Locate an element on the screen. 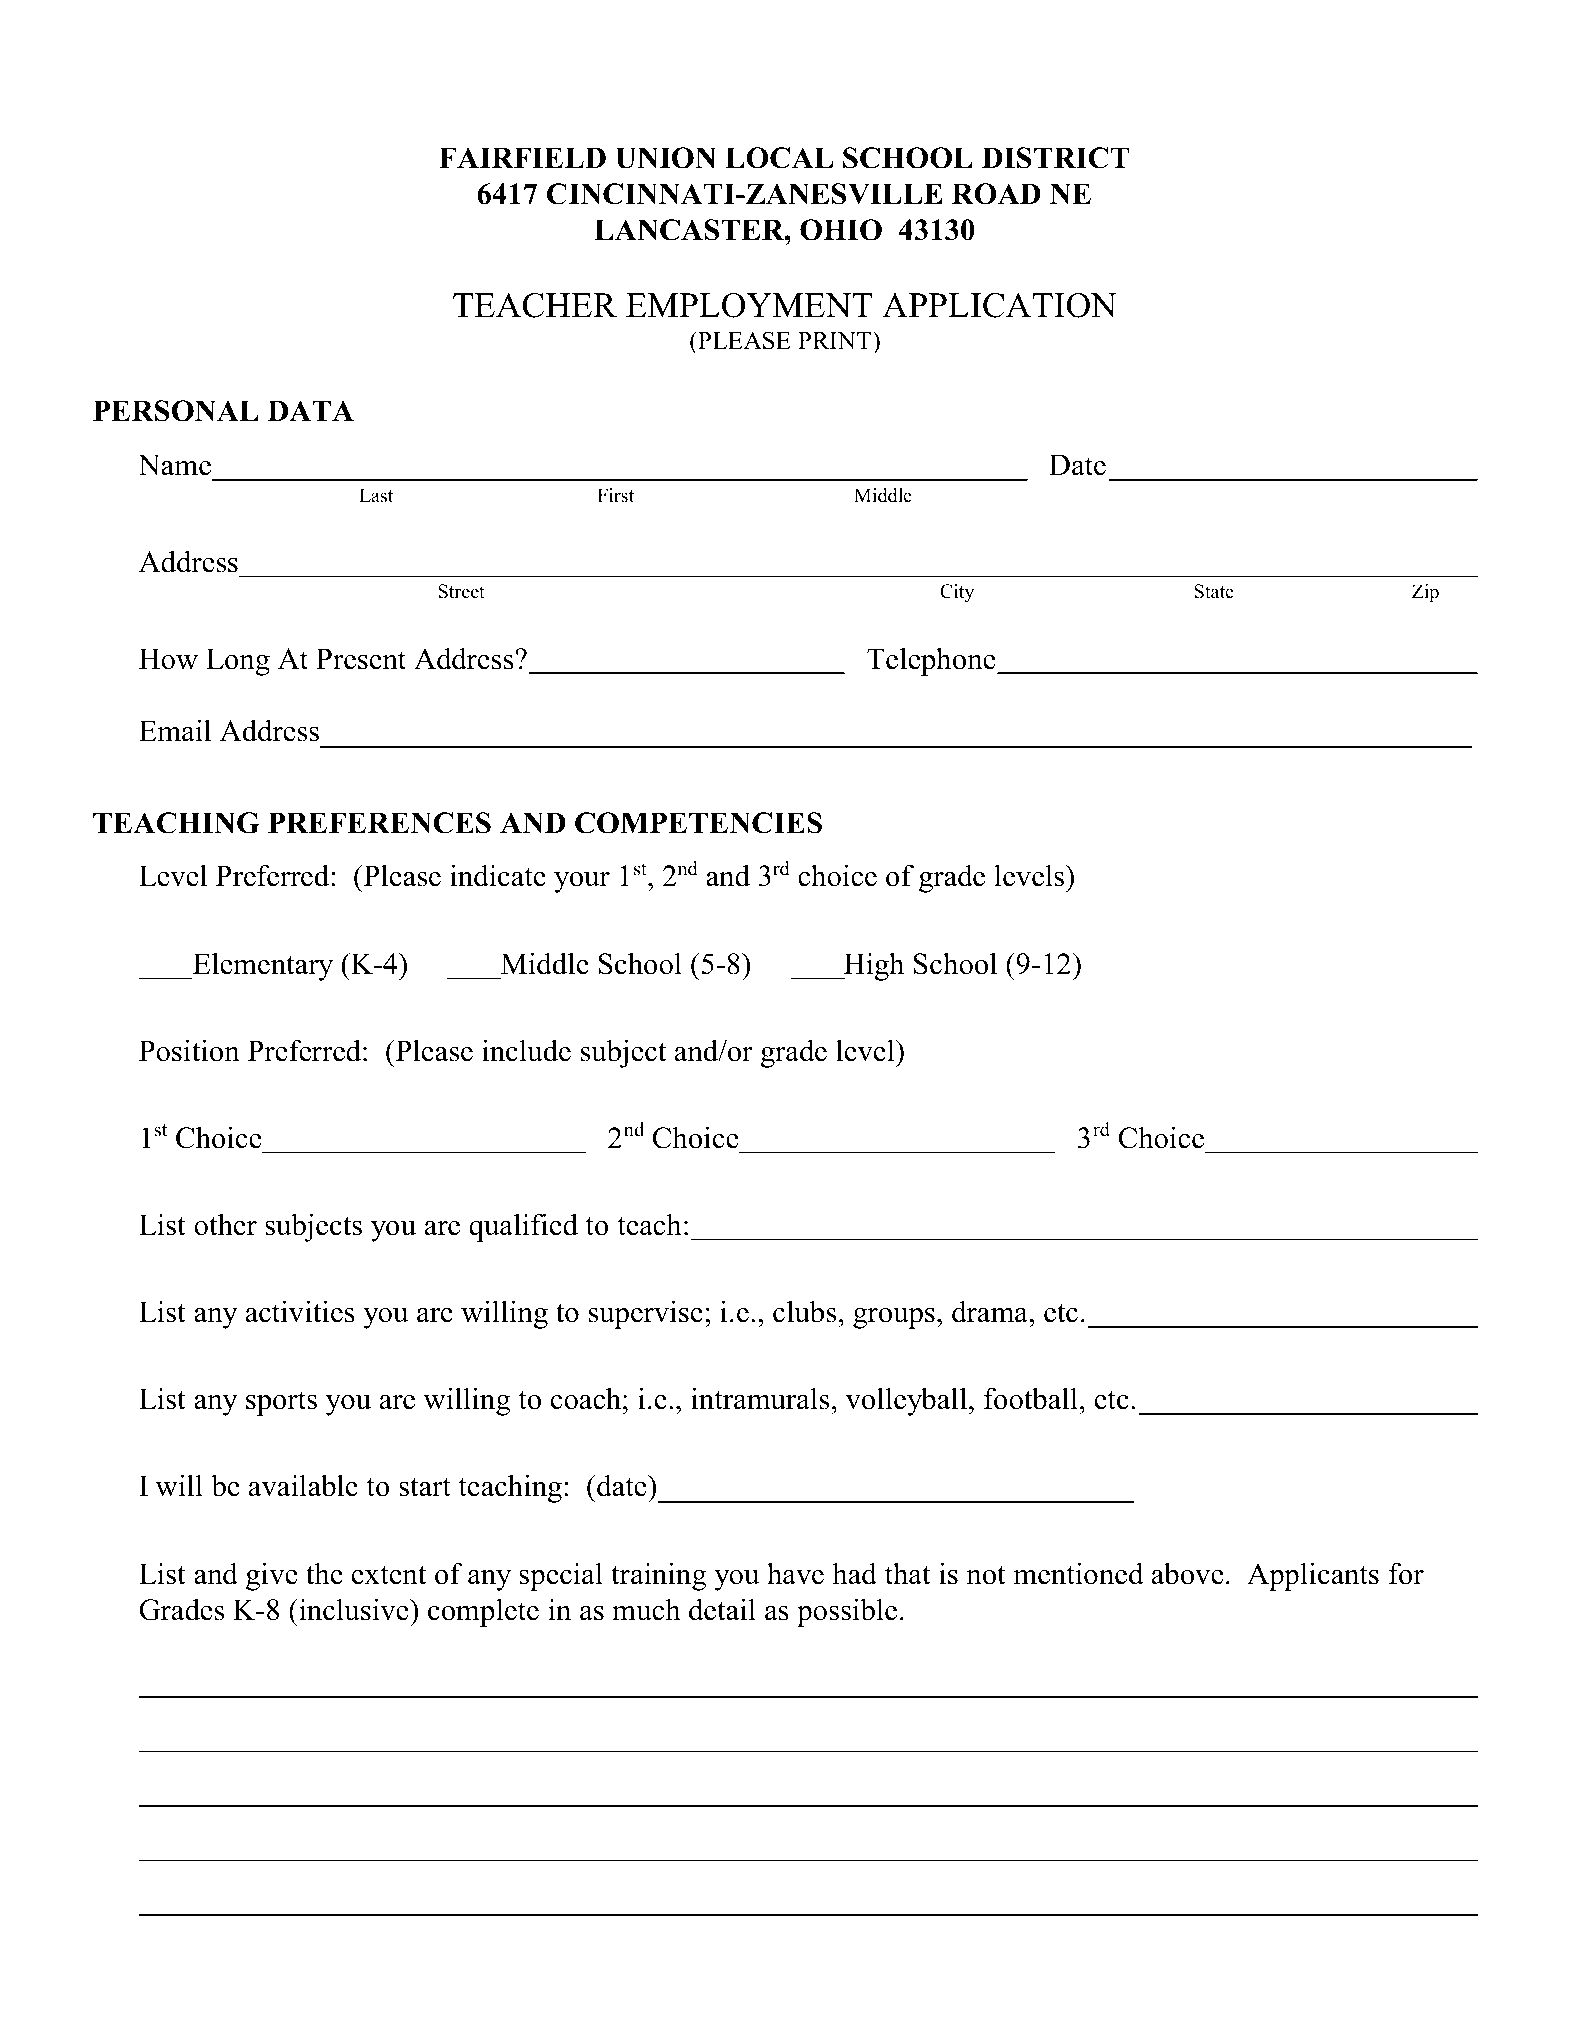 Image resolution: width=1570 pixels, height=2032 pixels. DISTRICT is located at coordinates (1055, 158).
